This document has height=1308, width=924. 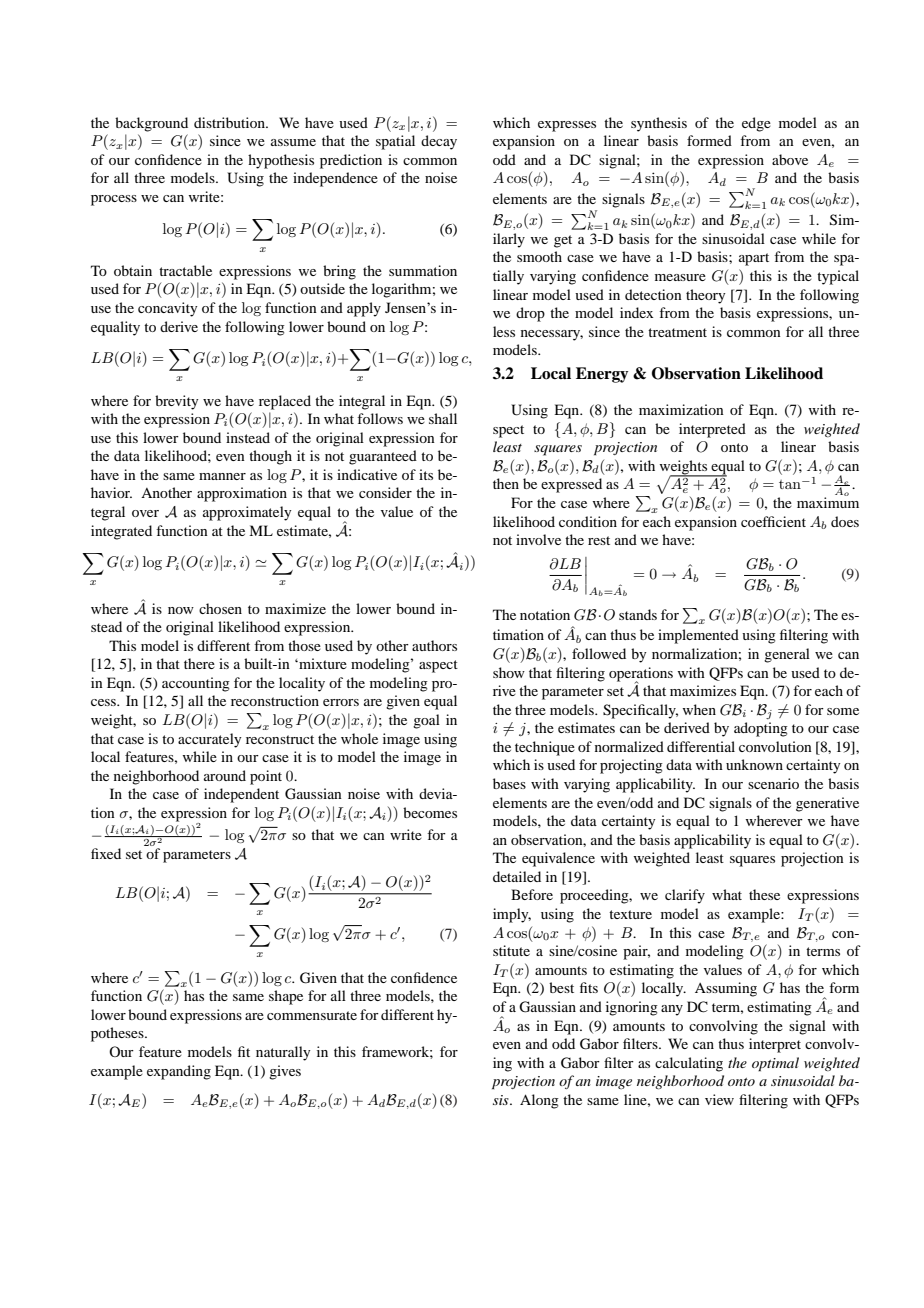 I want to click on around, so click(x=225, y=775).
